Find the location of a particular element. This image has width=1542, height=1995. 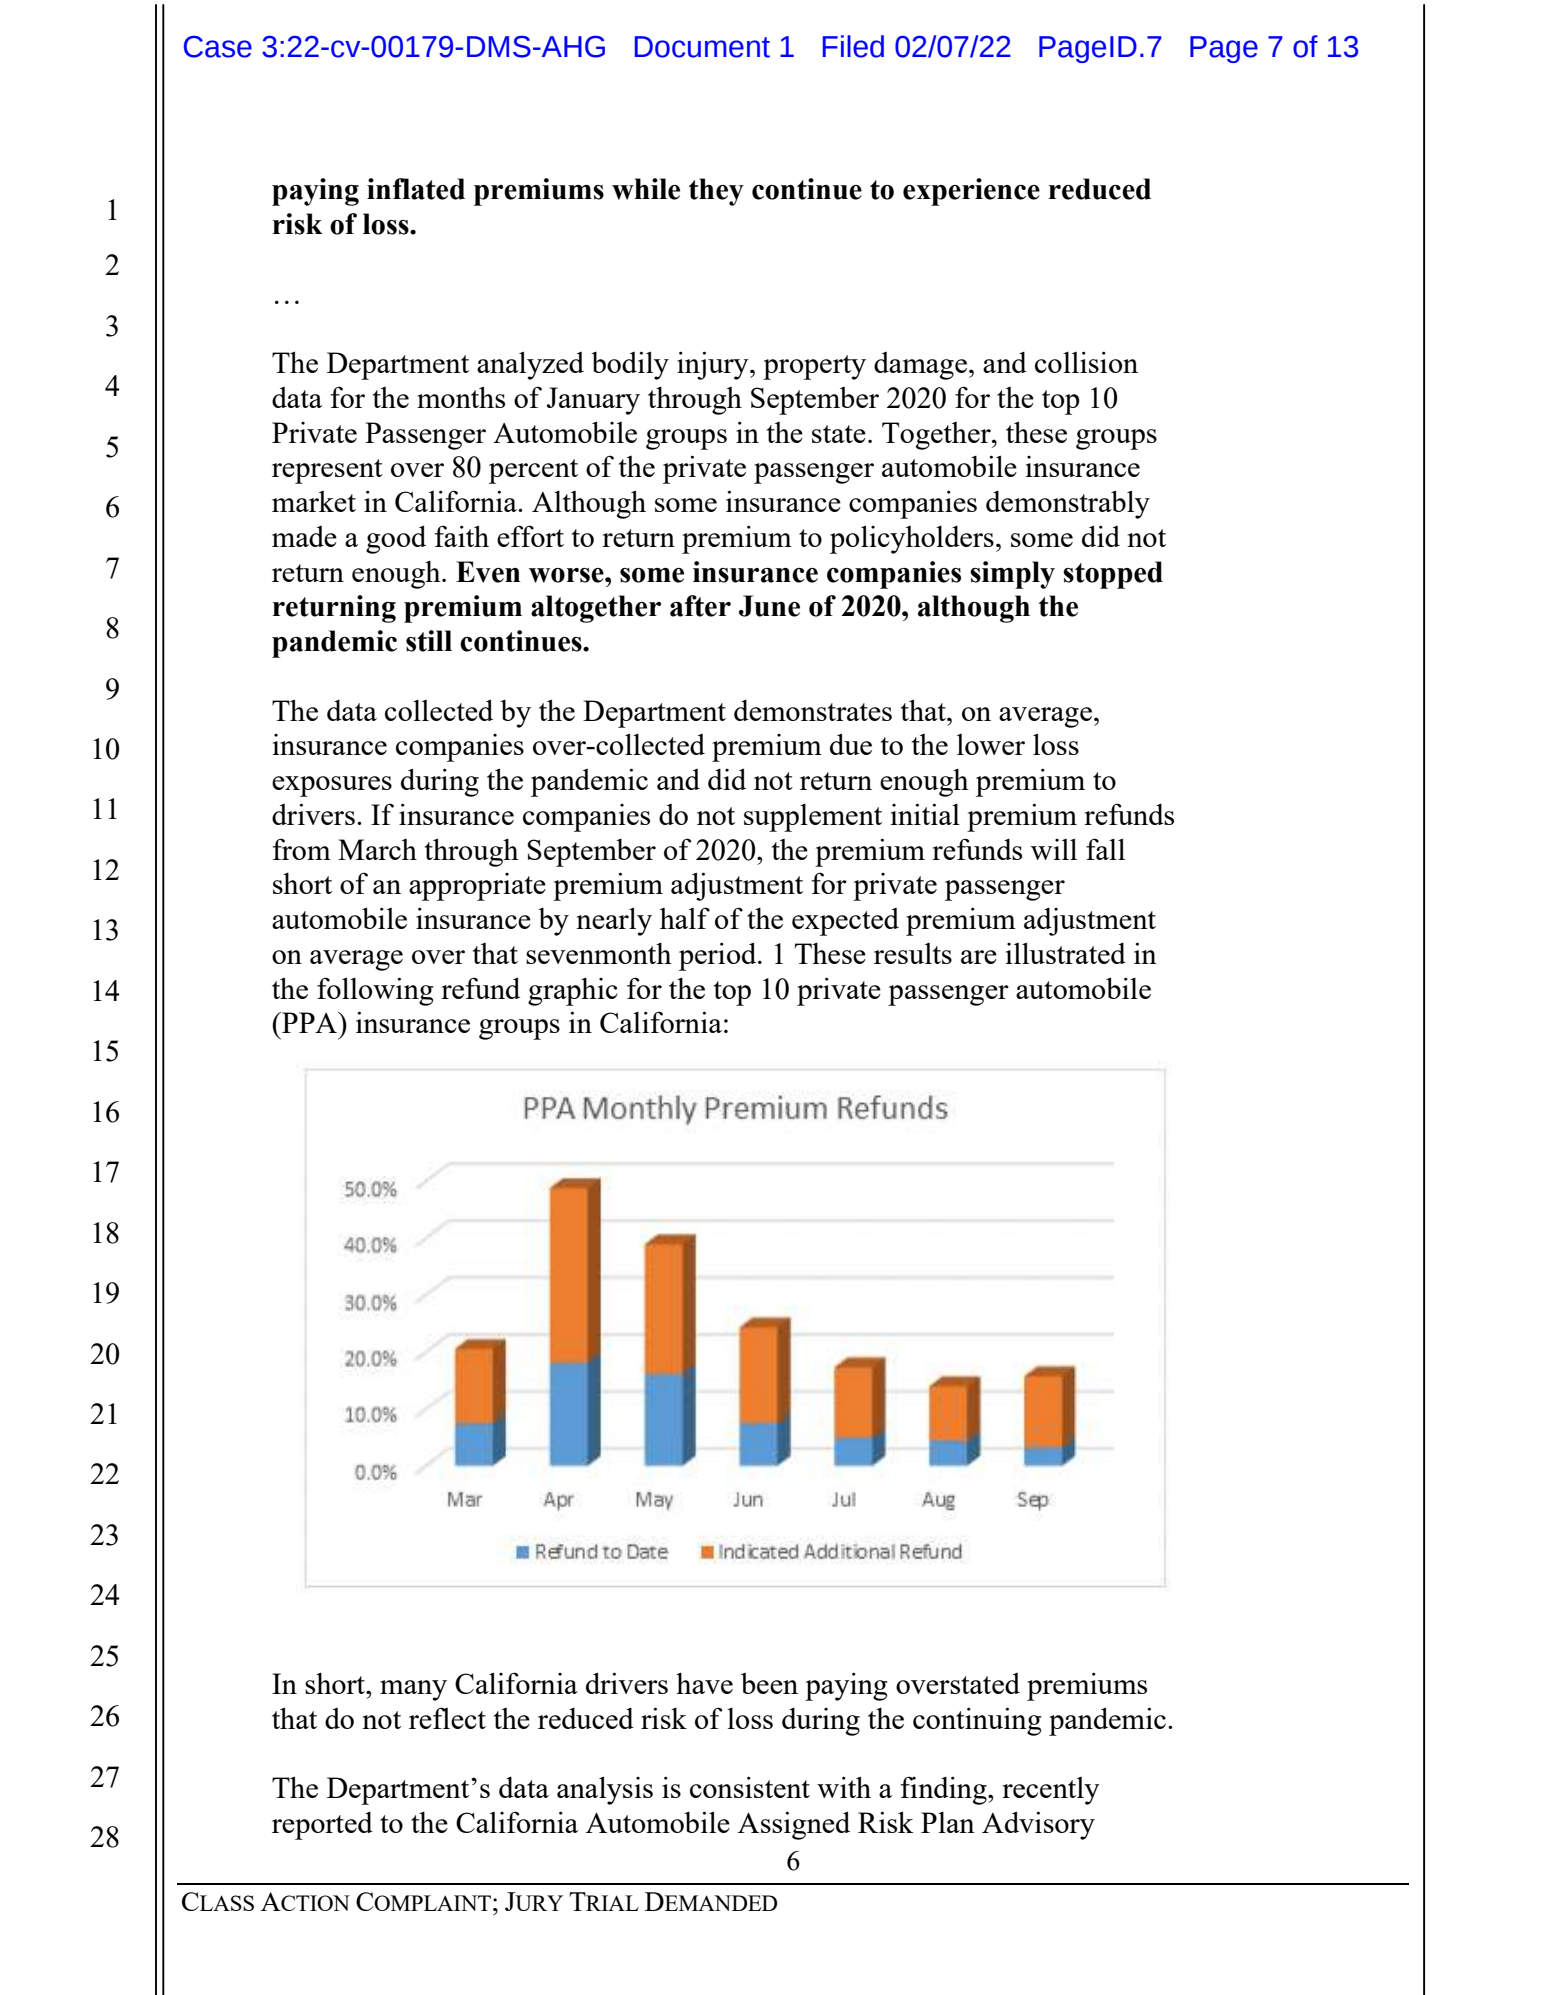

following is located at coordinates (375, 991).
